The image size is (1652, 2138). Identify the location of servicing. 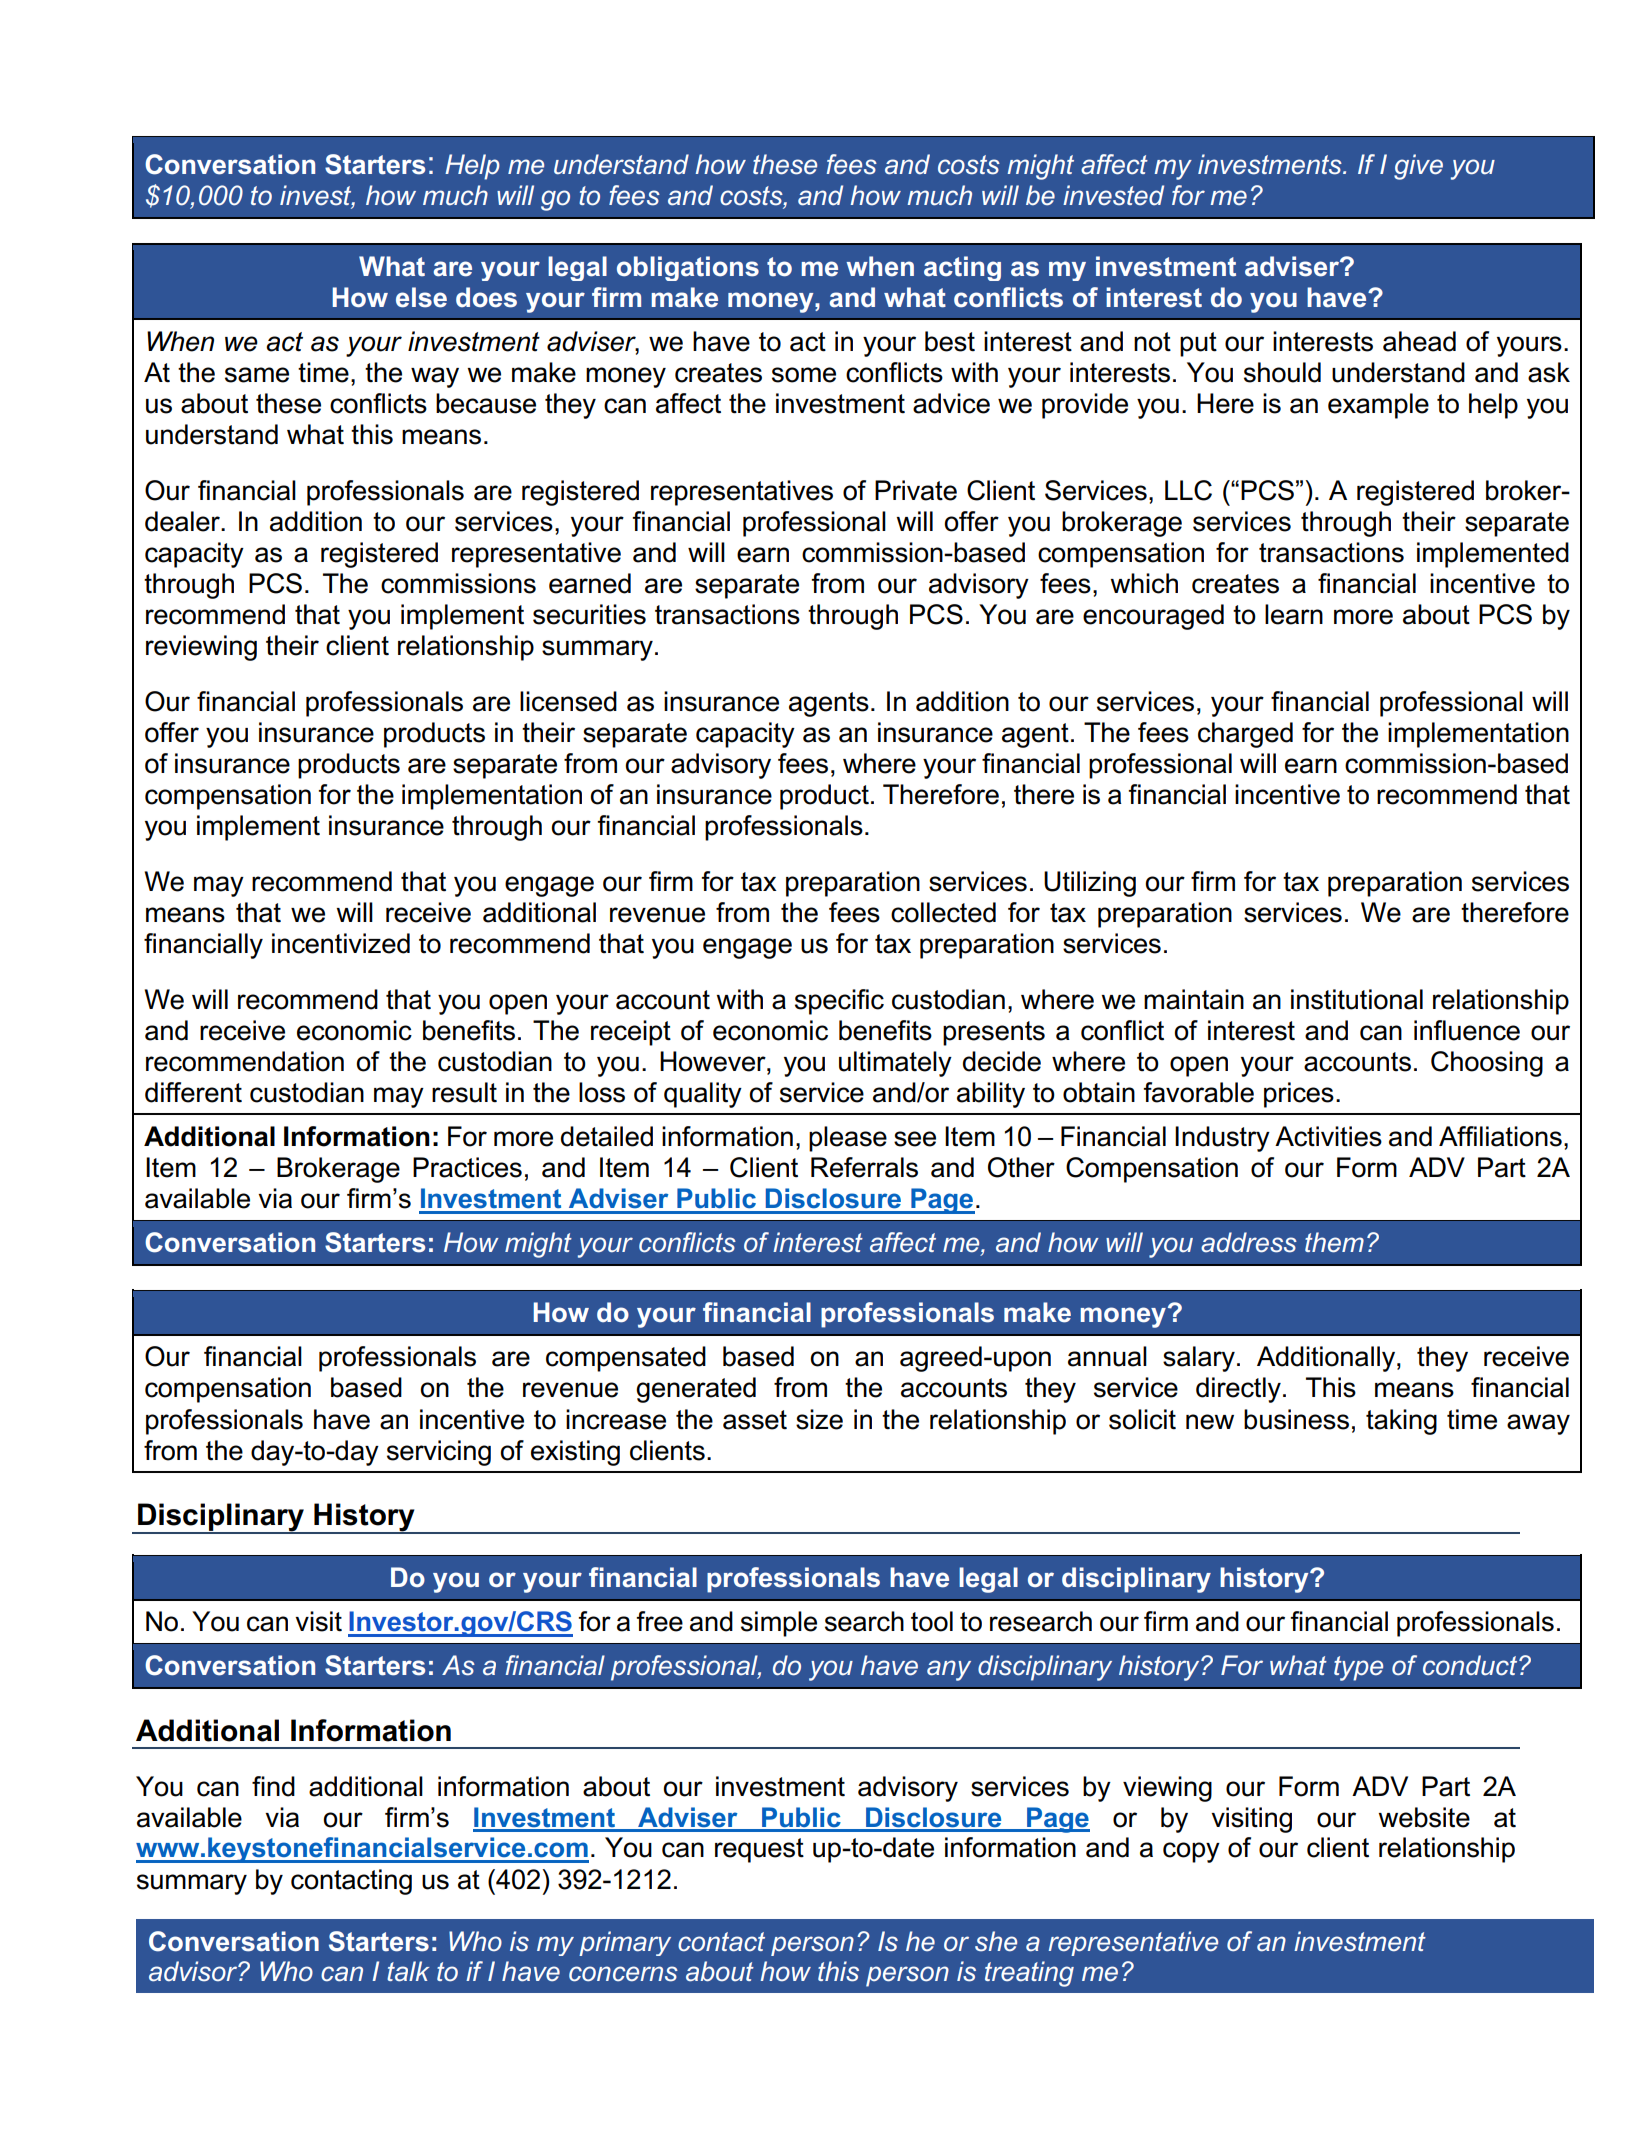
(439, 1453).
